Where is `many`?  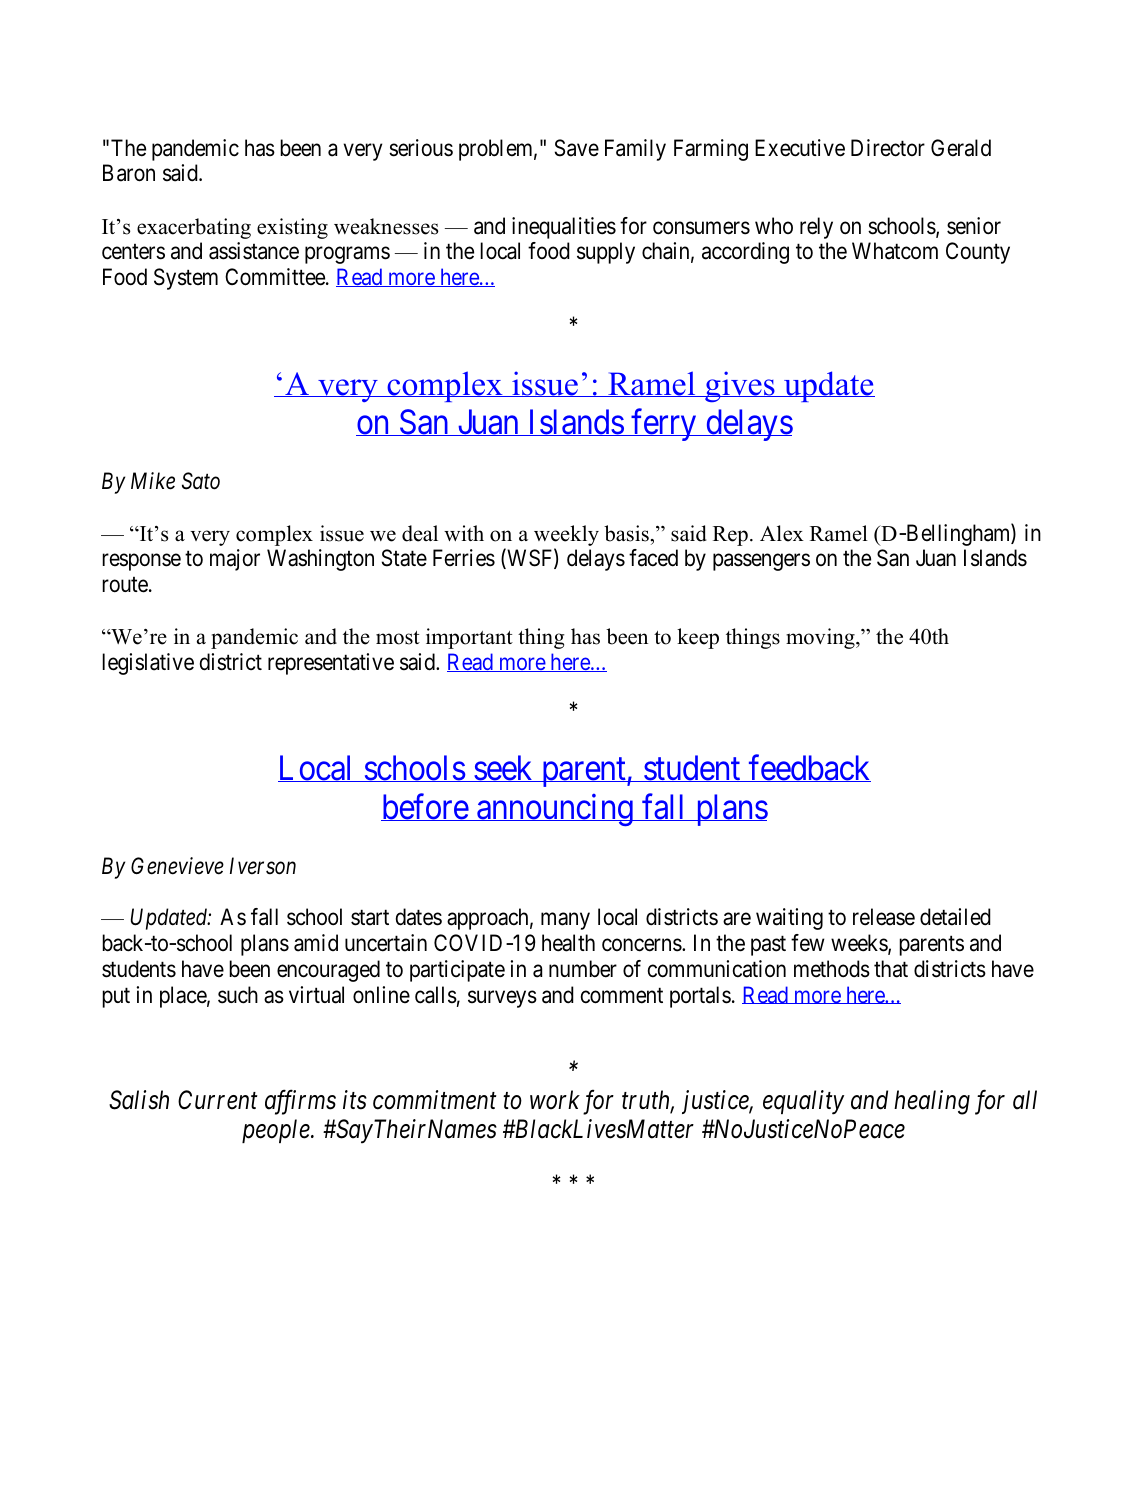
many is located at coordinates (565, 921).
